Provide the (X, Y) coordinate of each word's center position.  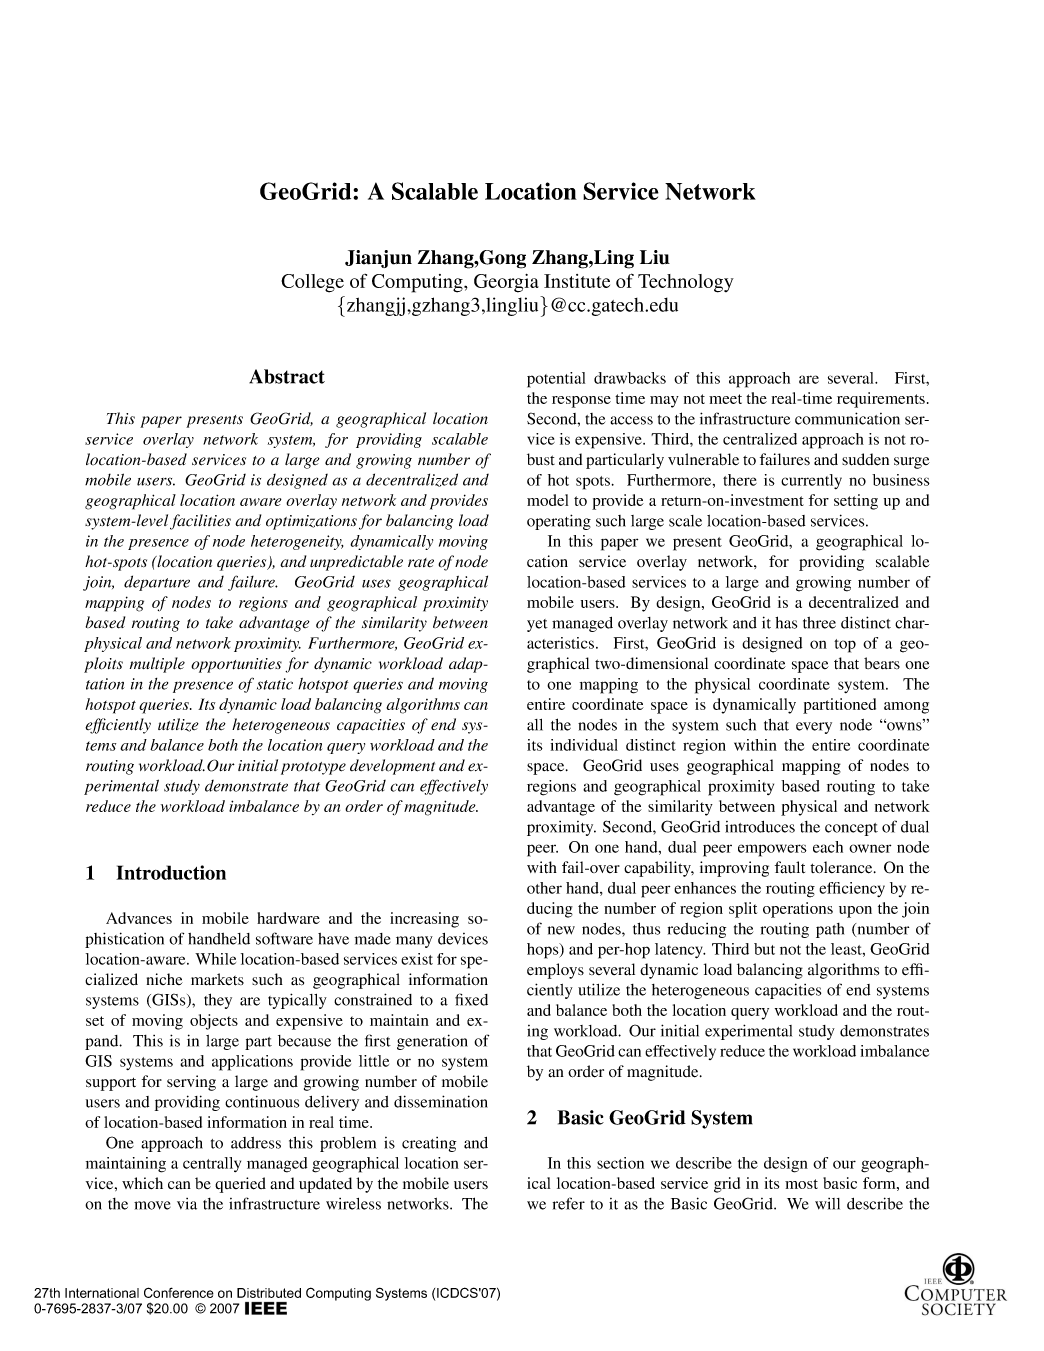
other (544, 888)
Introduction (171, 872)
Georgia (506, 283)
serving (191, 1083)
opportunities (236, 665)
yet (537, 625)
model (547, 500)
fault (790, 867)
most (801, 1184)
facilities (200, 522)
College (312, 283)
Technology (686, 283)
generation (432, 1042)
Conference (179, 1292)
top (845, 646)
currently (811, 481)
